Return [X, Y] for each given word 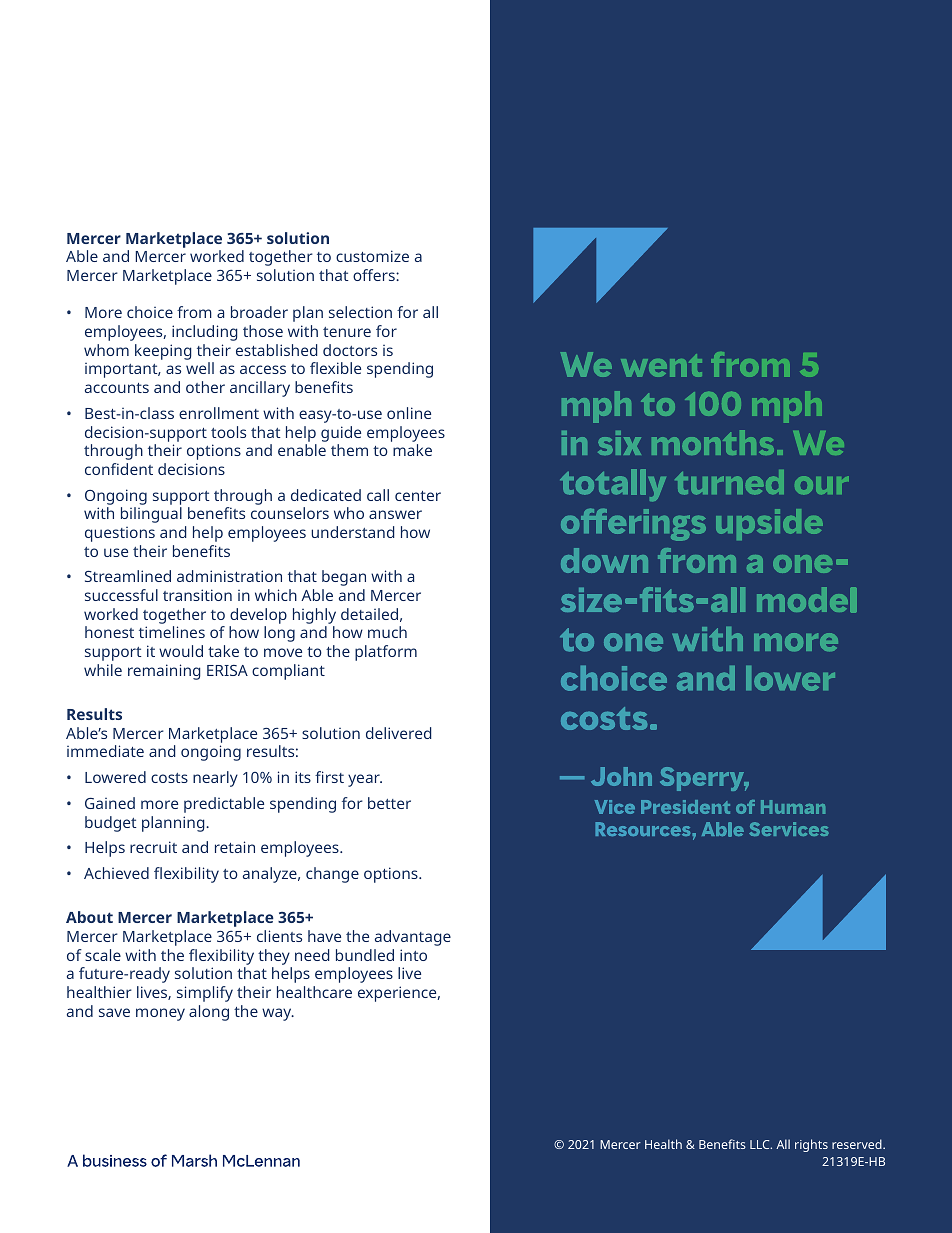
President [685, 807]
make [412, 450]
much [387, 632]
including [205, 333]
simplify [205, 994]
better [389, 803]
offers [375, 275]
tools [228, 432]
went [661, 365]
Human [793, 807]
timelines [172, 632]
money [160, 1014]
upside [769, 524]
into [413, 955]
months [713, 442]
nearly [215, 779]
